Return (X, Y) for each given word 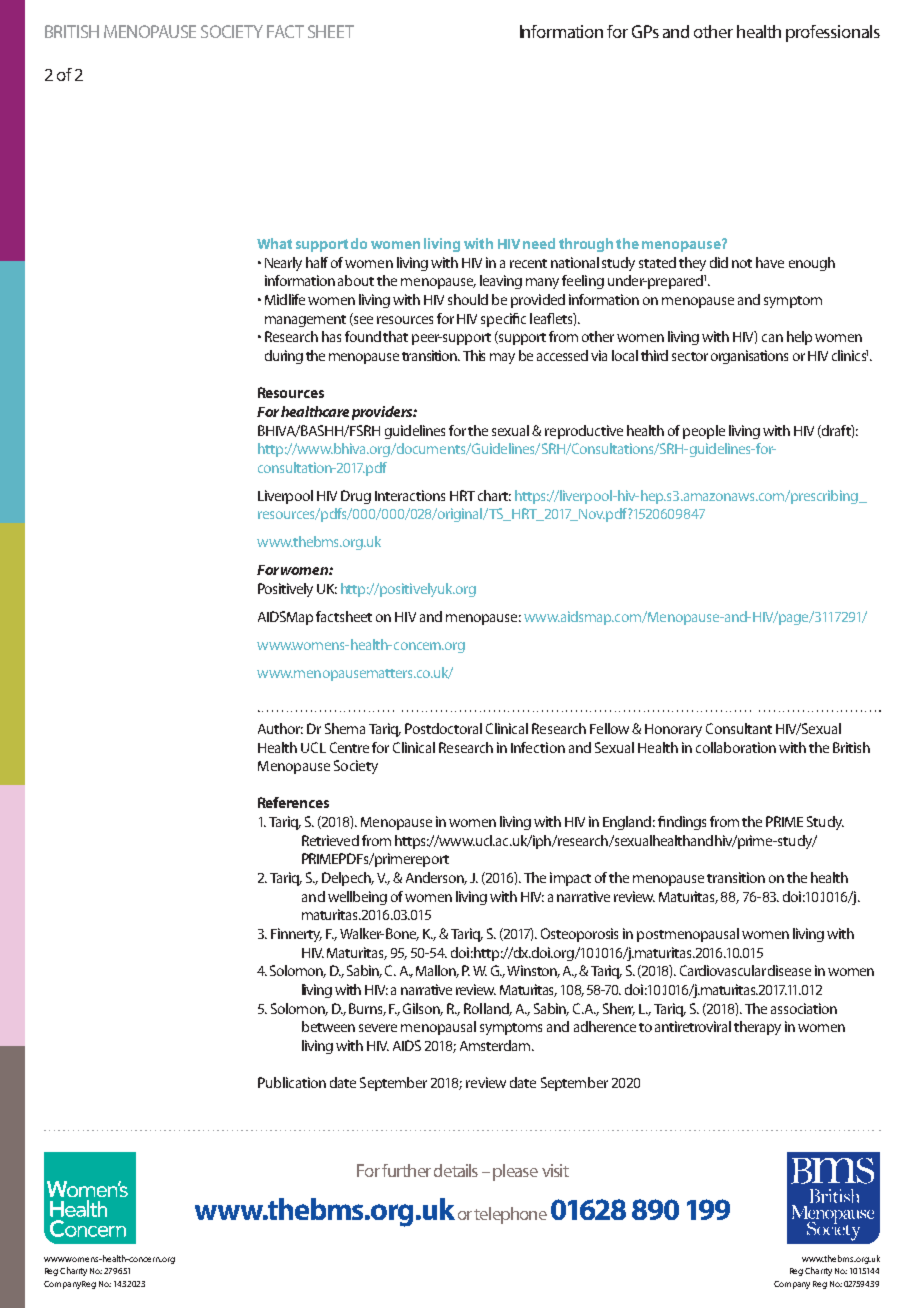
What (274, 243)
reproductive (584, 432)
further (406, 1170)
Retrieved (330, 840)
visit (555, 1170)
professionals (833, 33)
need (539, 243)
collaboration (736, 747)
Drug (356, 497)
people (704, 432)
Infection (538, 747)
